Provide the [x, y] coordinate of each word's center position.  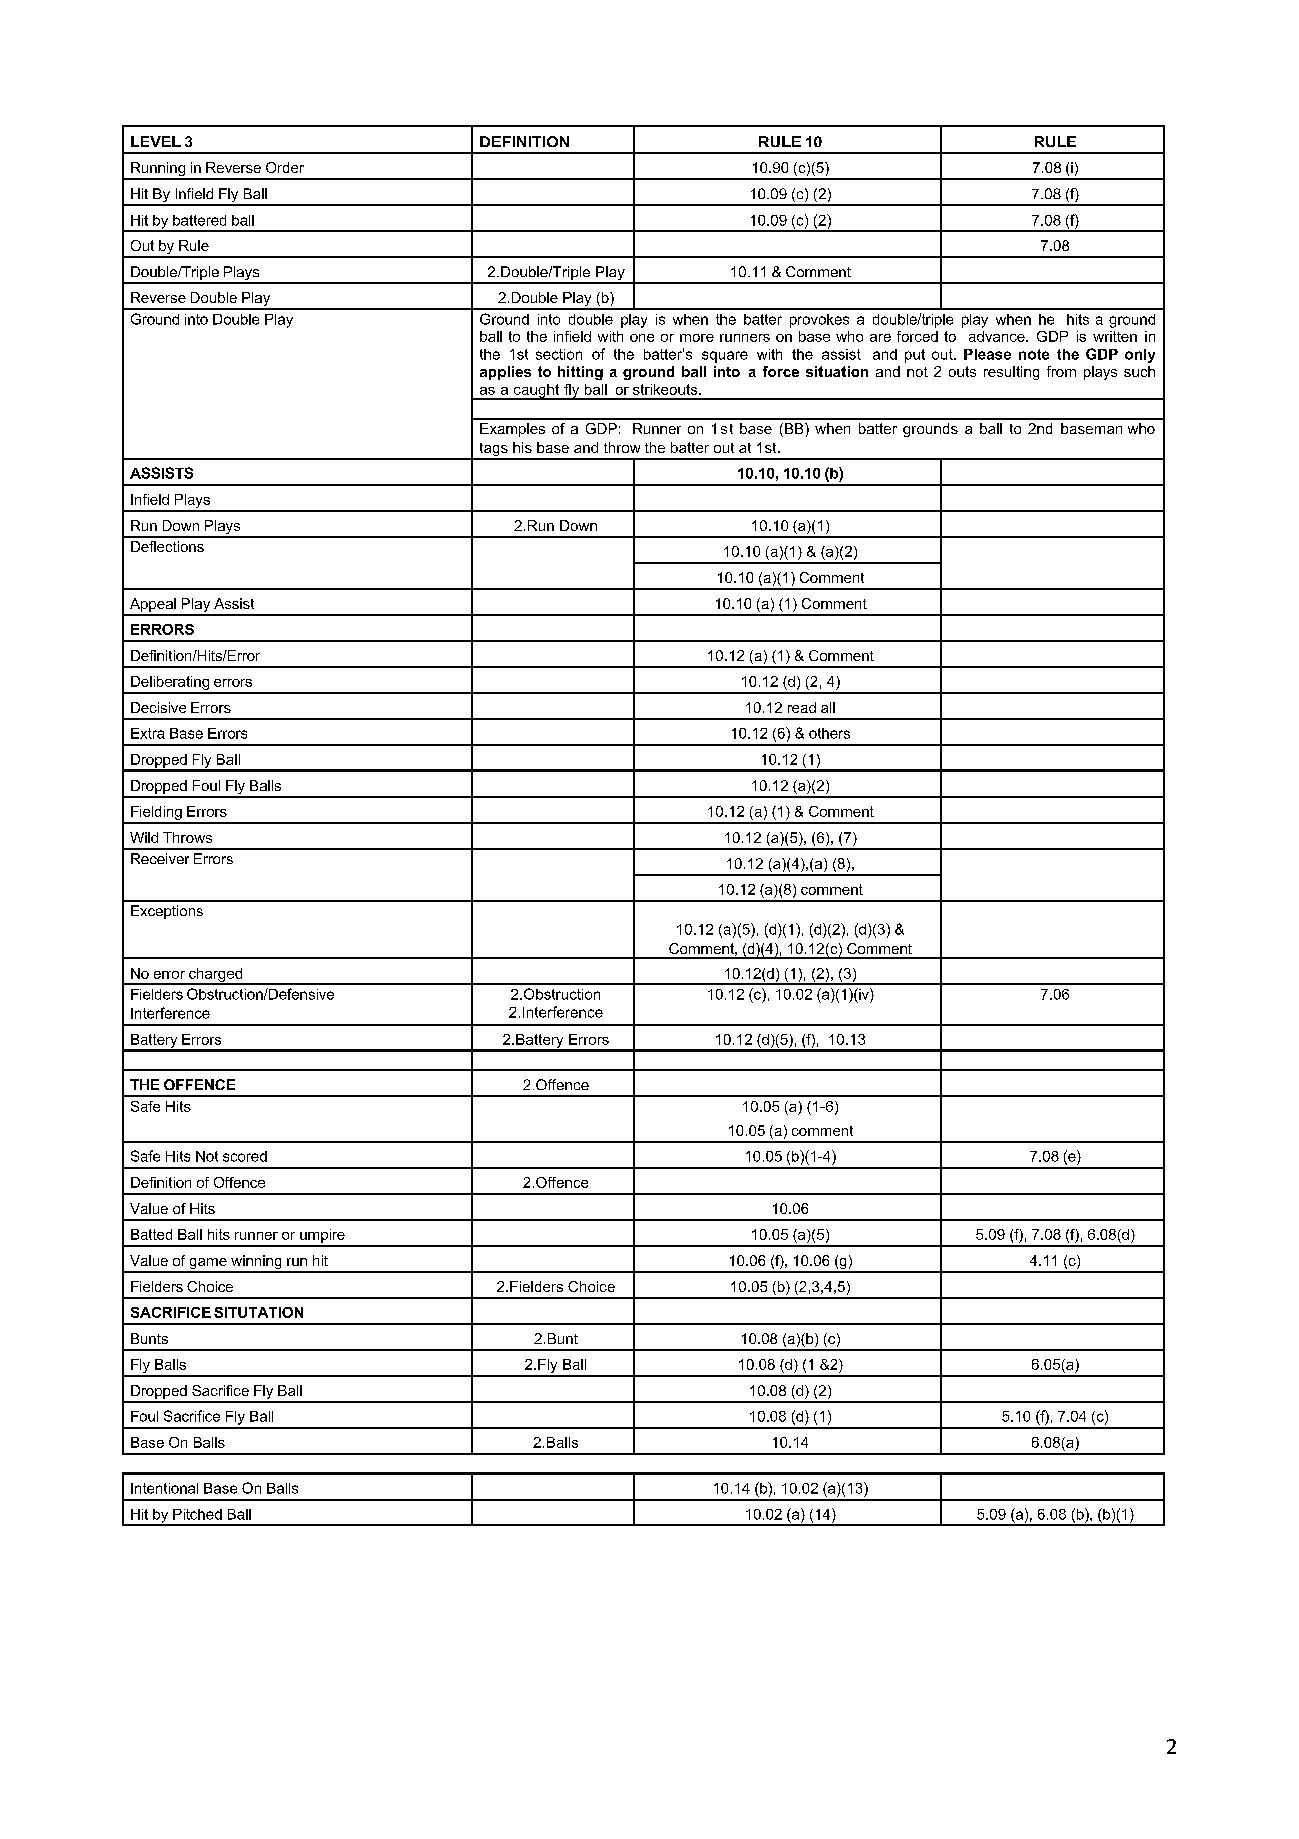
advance [998, 336]
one [642, 338]
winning [256, 1263]
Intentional [164, 1488]
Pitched [197, 1514]
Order [285, 167]
